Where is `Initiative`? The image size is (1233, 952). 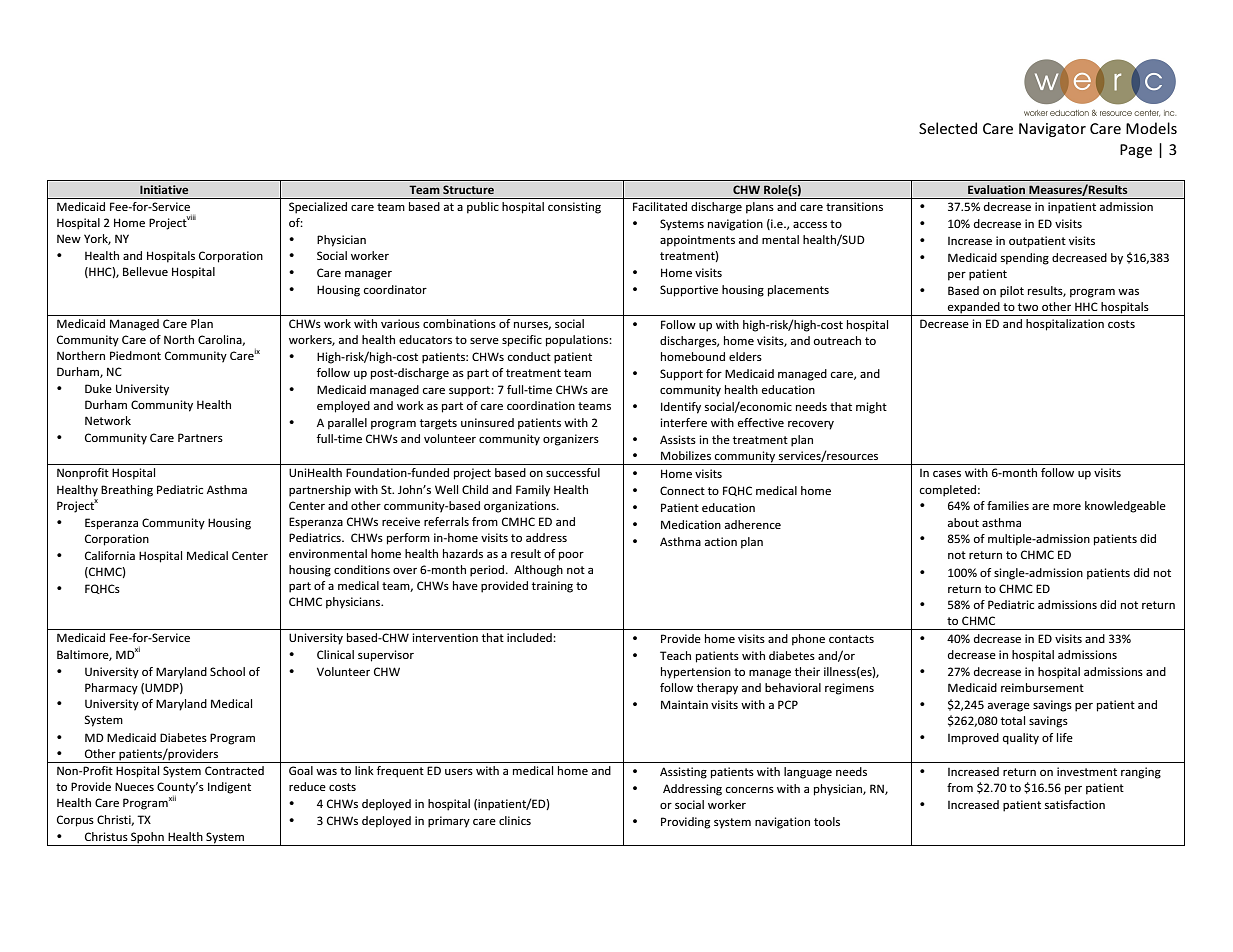 Initiative is located at coordinates (164, 189).
